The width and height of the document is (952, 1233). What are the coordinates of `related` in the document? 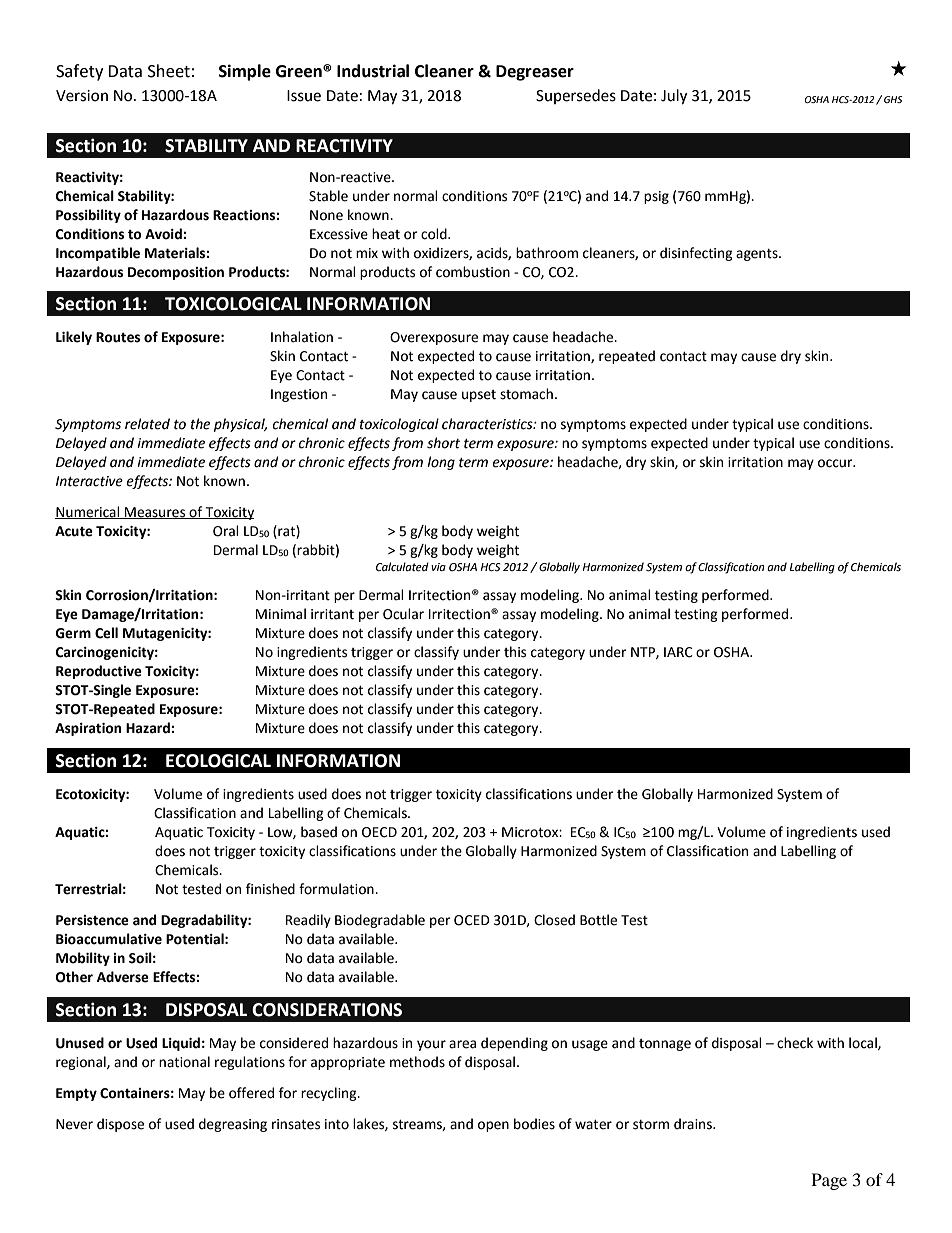 It's located at (147, 424).
